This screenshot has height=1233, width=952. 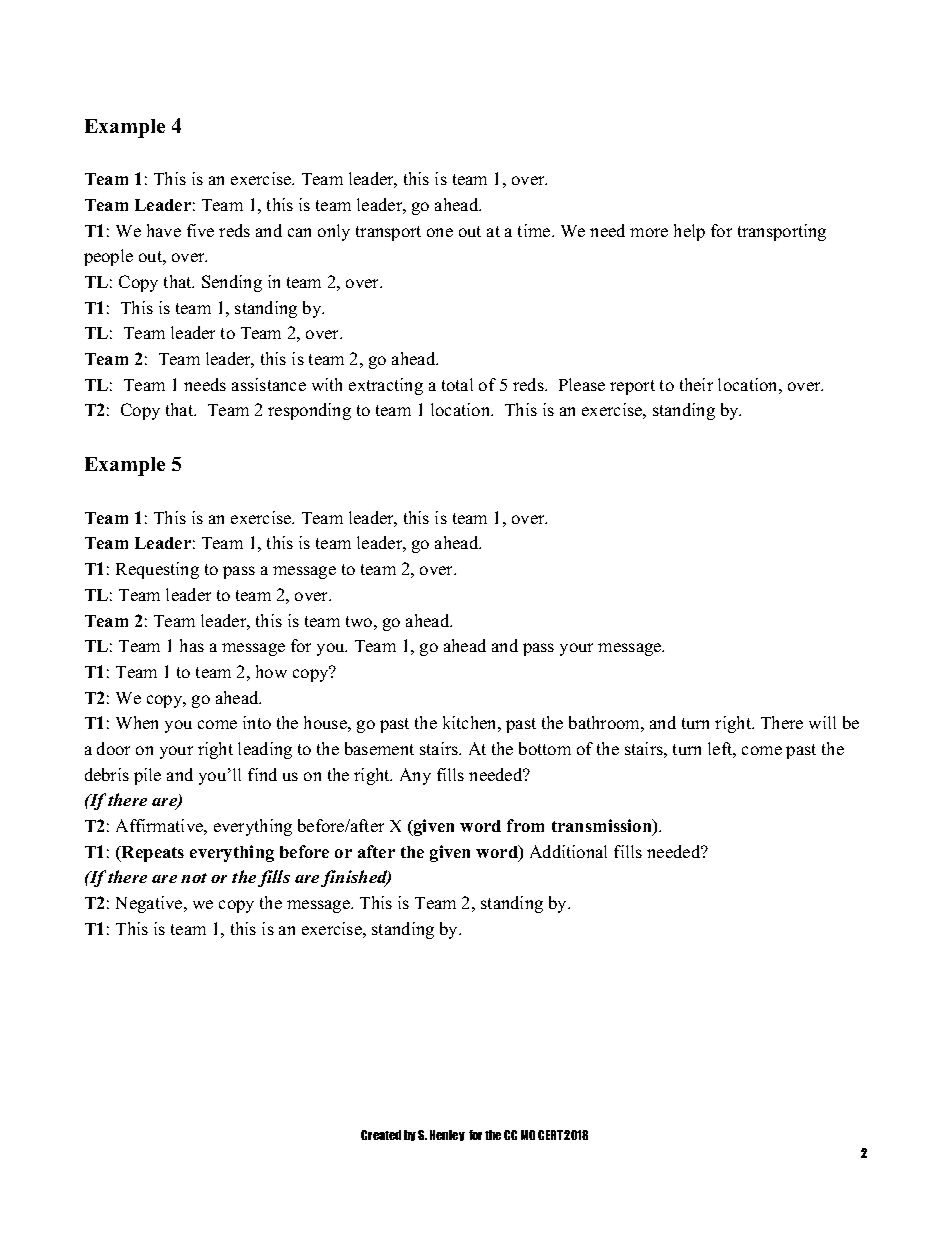 What do you see at coordinates (194, 878) in the screenshot?
I see `not` at bounding box center [194, 878].
